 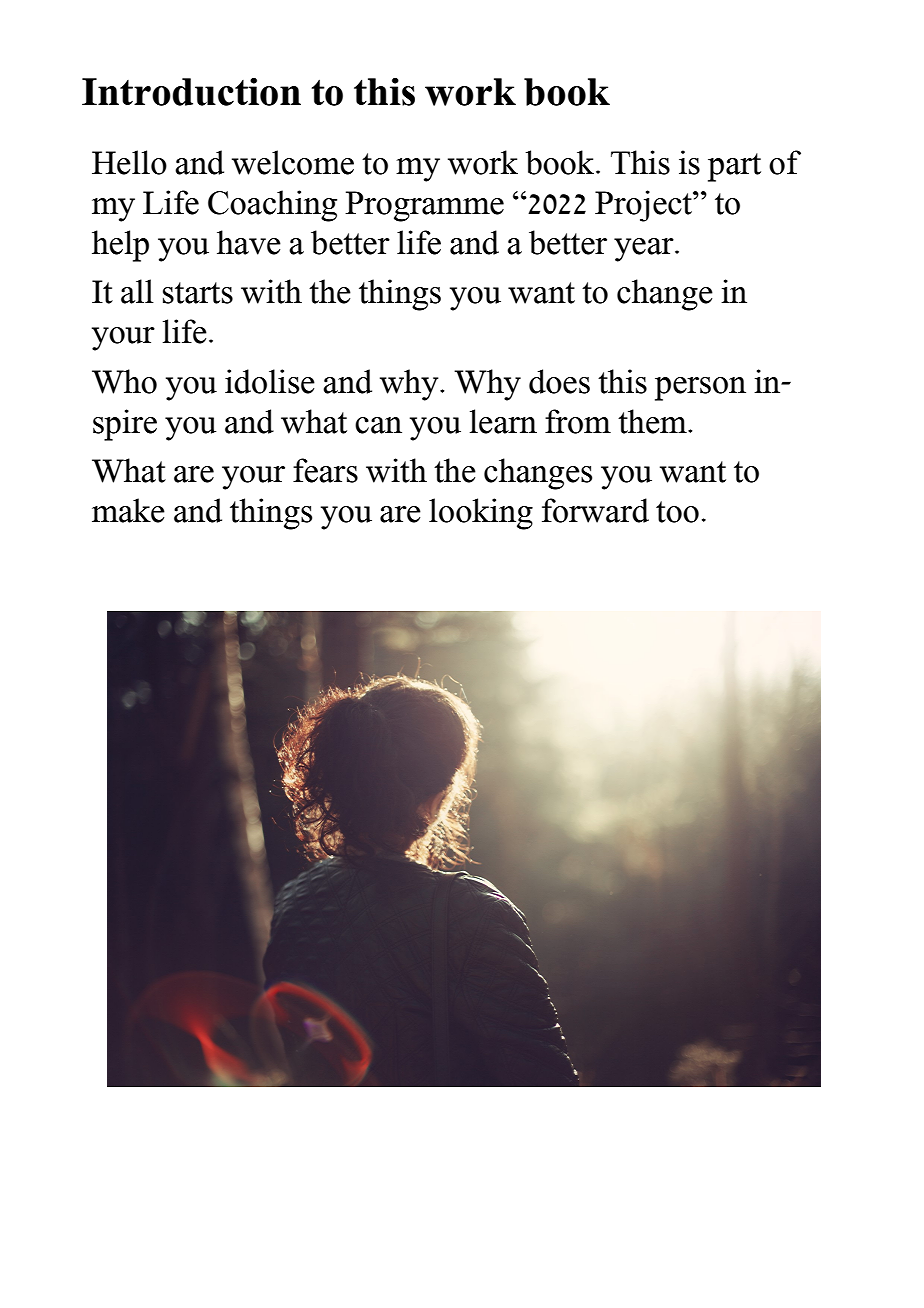 What do you see at coordinates (378, 425) in the screenshot?
I see `can` at bounding box center [378, 425].
